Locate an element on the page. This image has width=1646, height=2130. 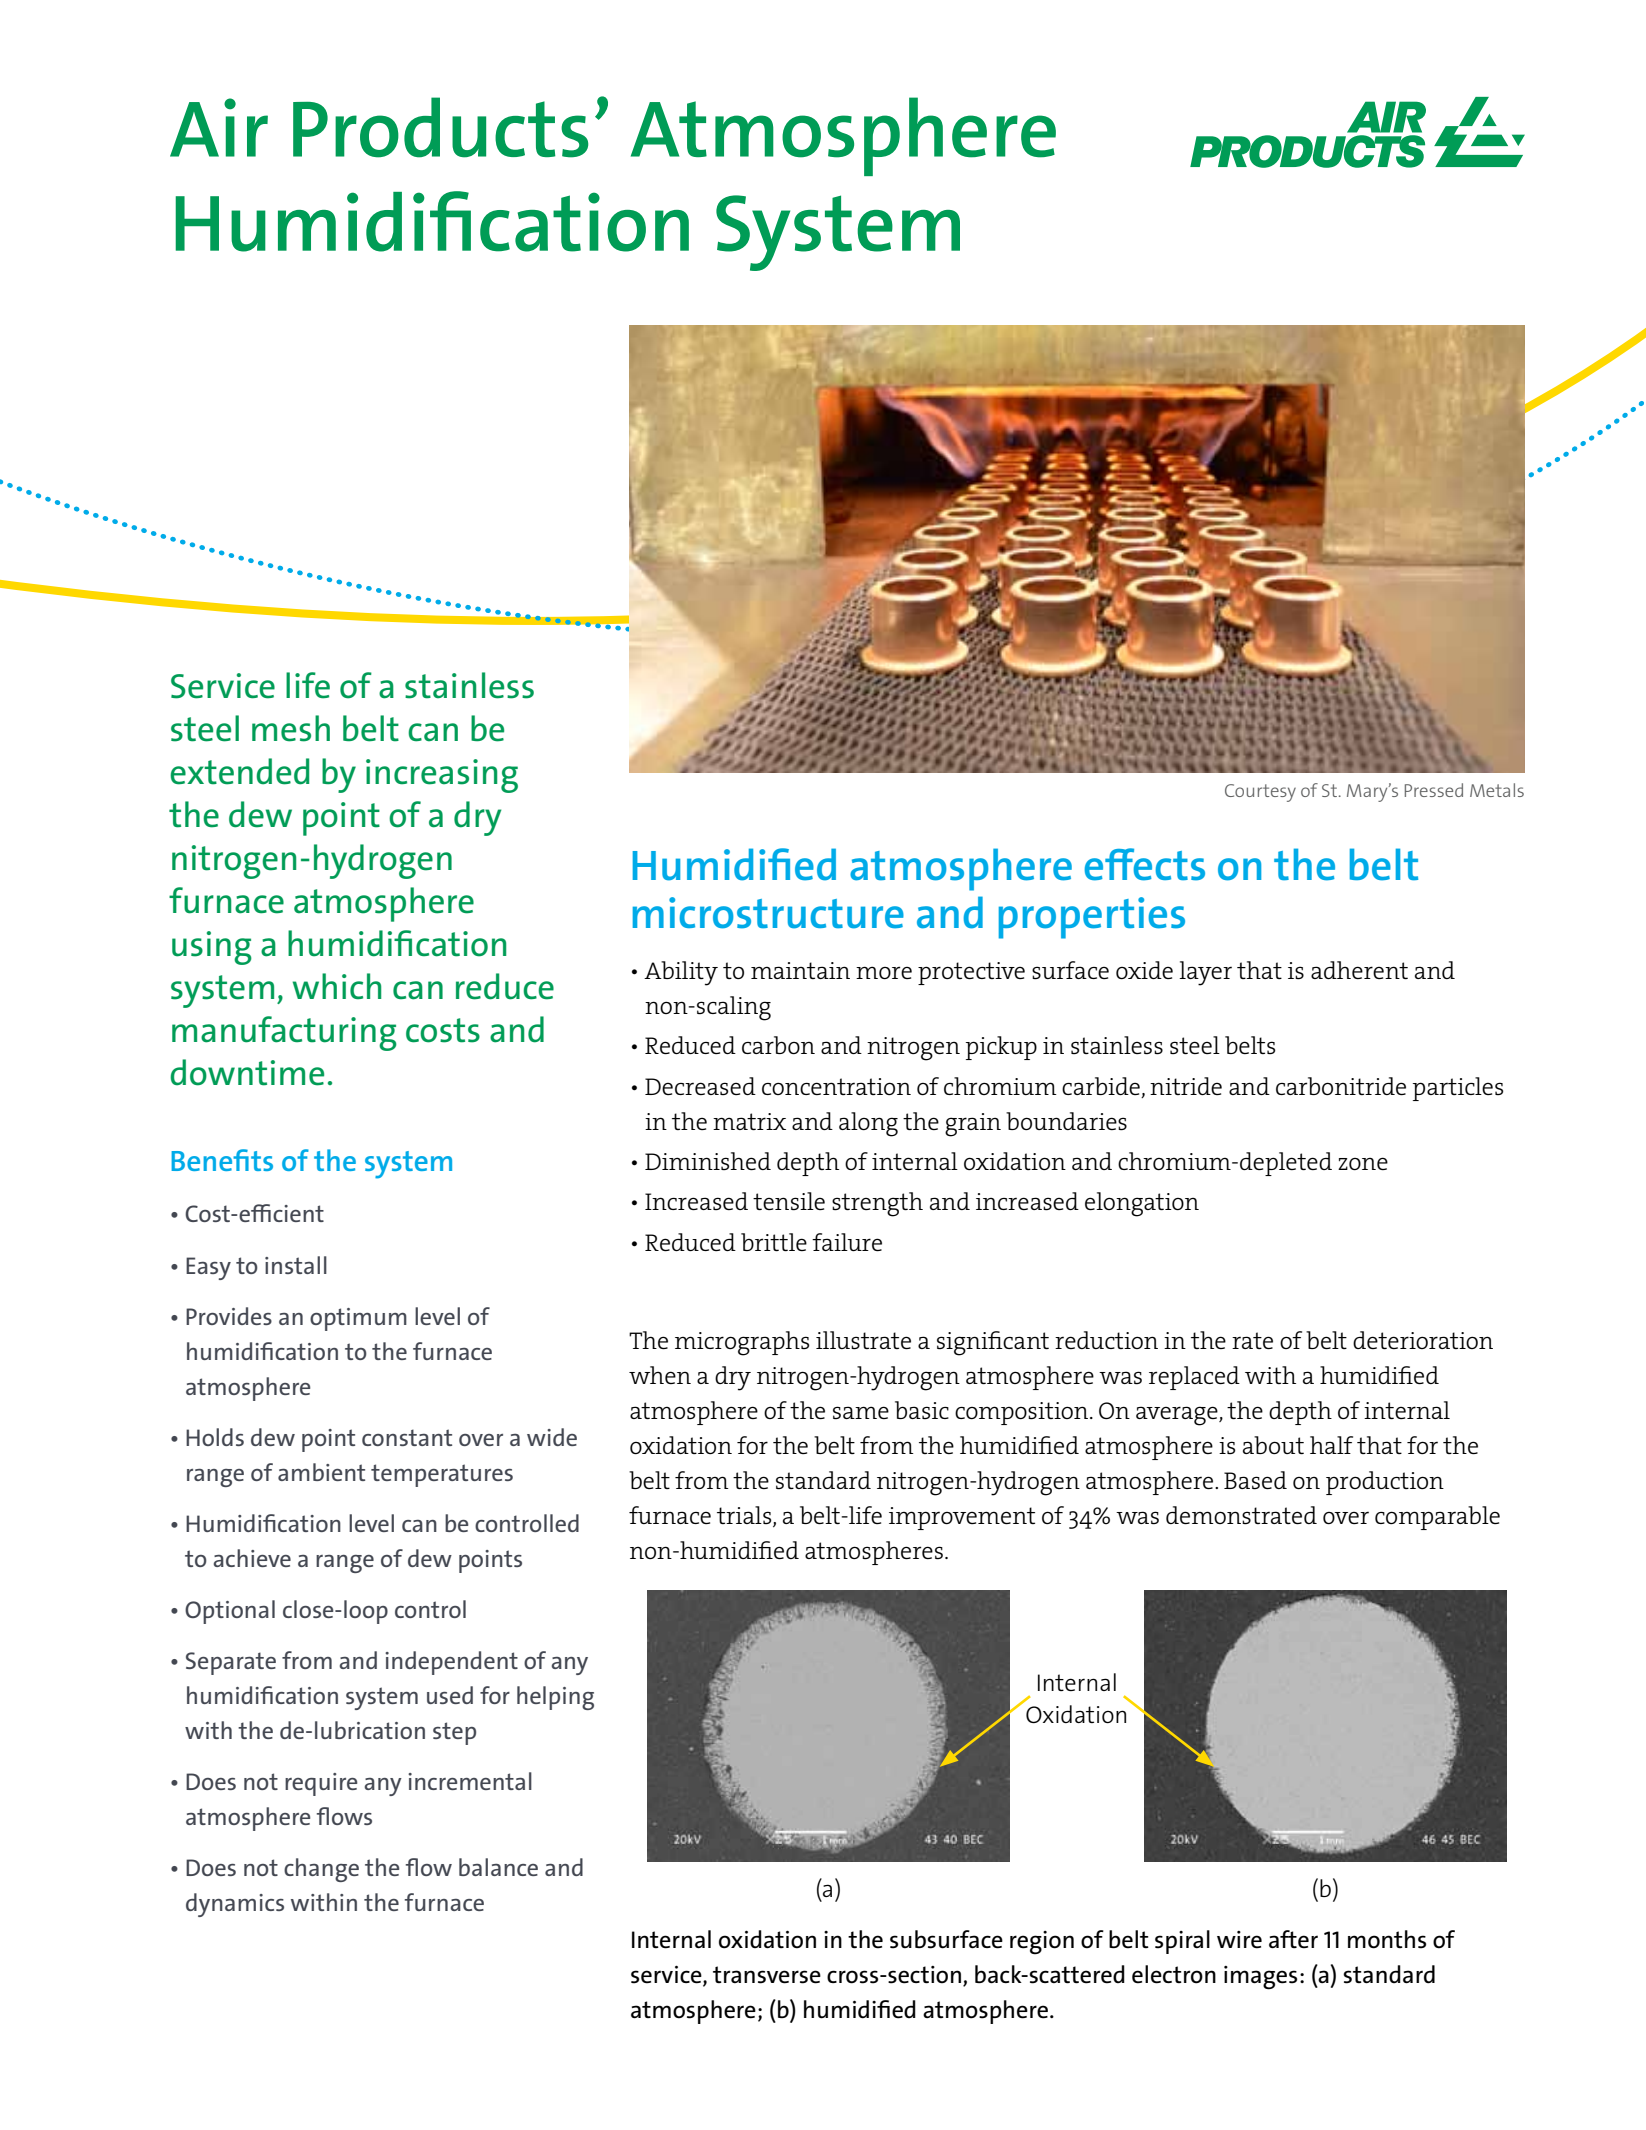
change is located at coordinates (321, 1870).
